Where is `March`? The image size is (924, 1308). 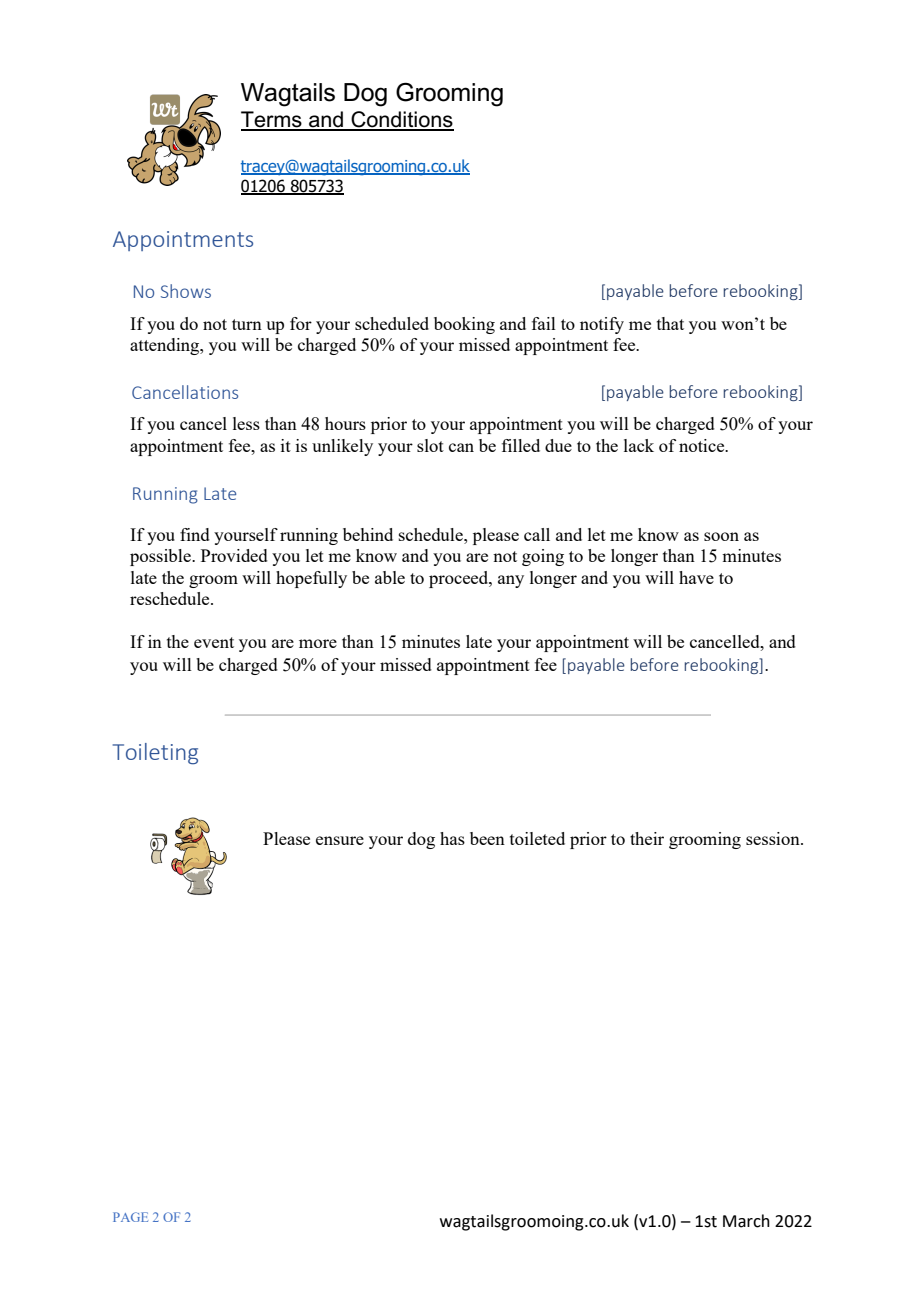 March is located at coordinates (746, 1221).
